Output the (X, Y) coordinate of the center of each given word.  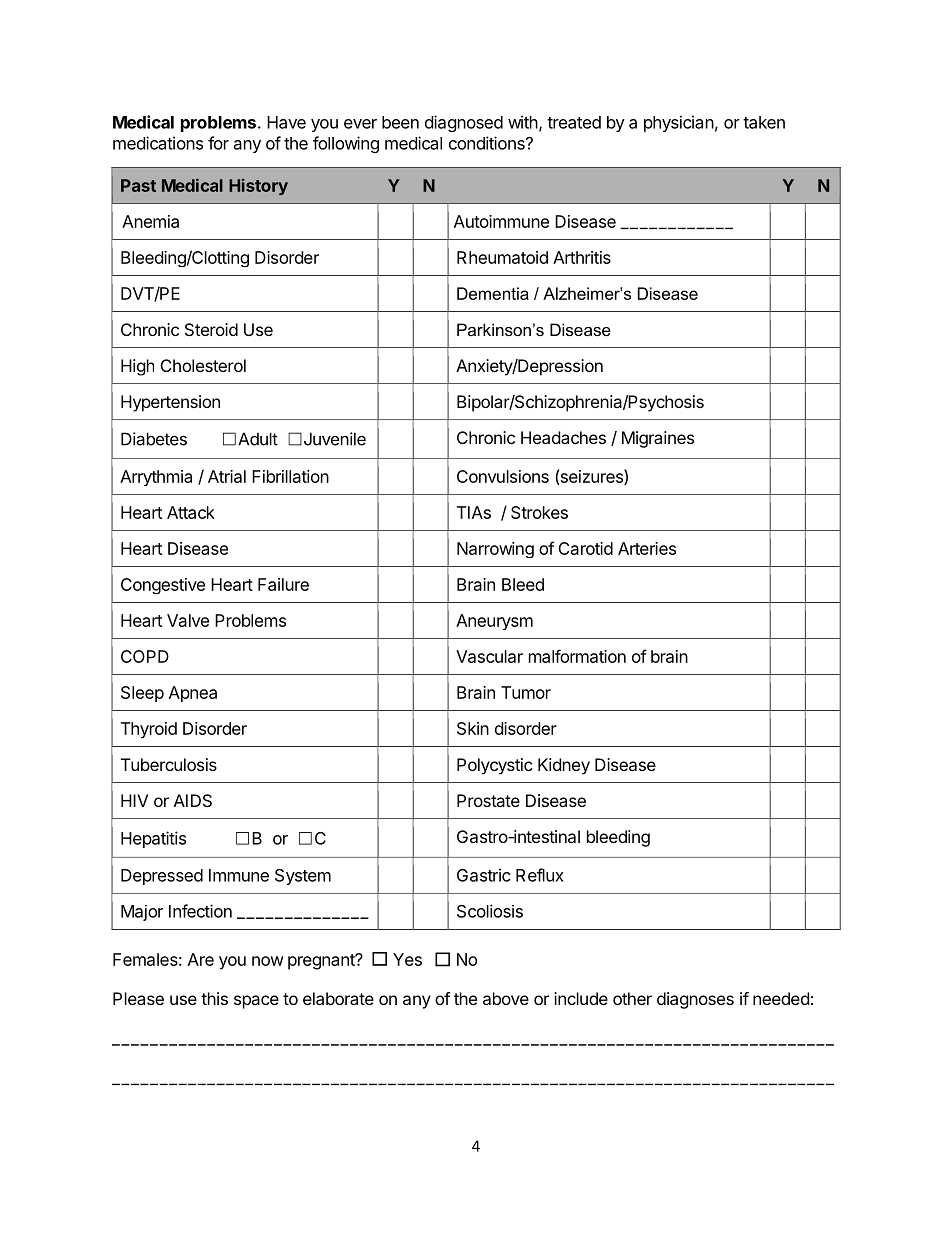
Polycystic (495, 766)
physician (679, 123)
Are (201, 959)
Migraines (658, 439)
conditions (488, 143)
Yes (407, 959)
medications (158, 143)
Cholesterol (203, 365)
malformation (577, 656)
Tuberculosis (169, 764)
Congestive (163, 586)
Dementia (493, 293)
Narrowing (495, 550)
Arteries (647, 548)
